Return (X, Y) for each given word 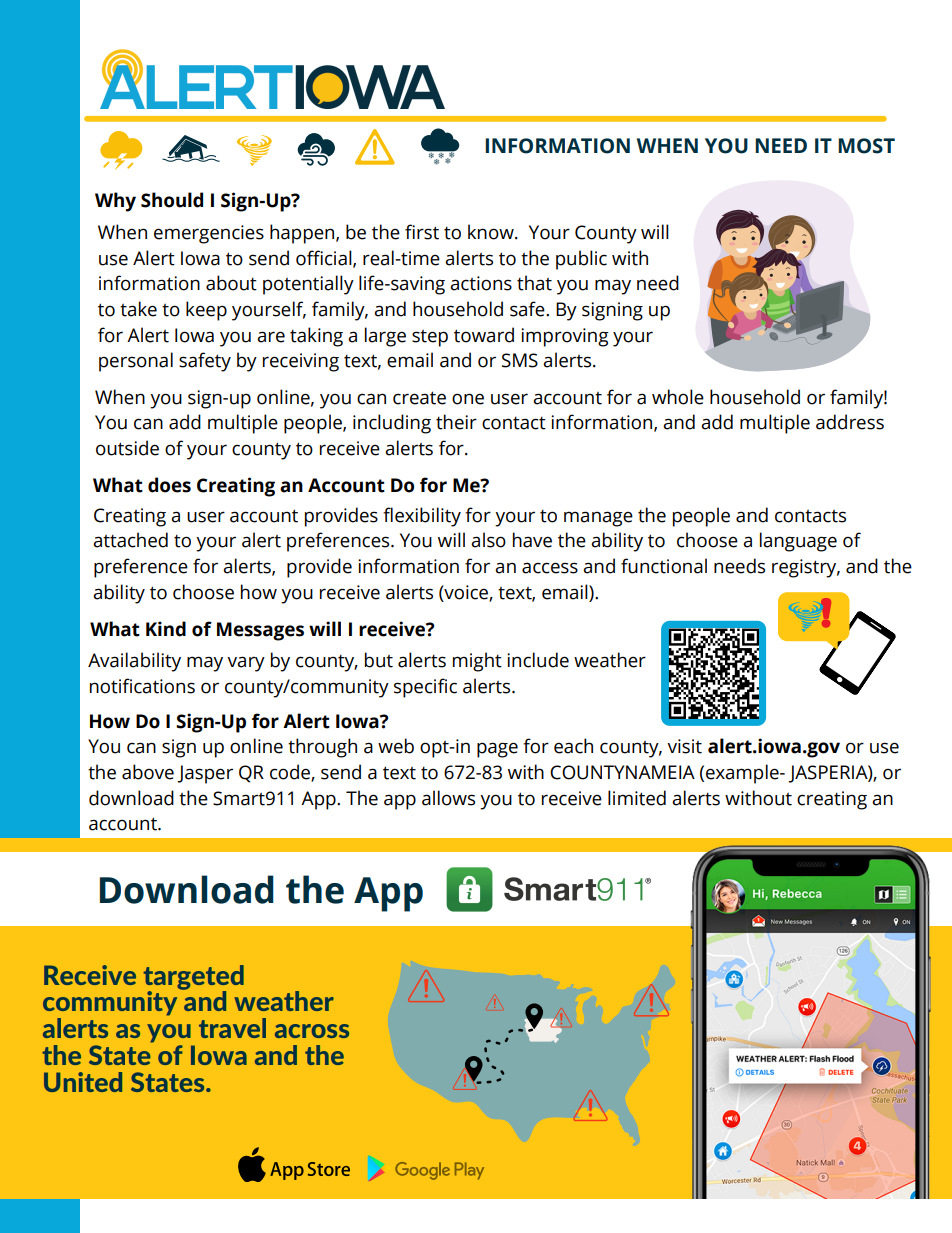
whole (678, 397)
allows (448, 798)
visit (684, 746)
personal (136, 362)
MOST (866, 146)
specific (425, 688)
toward (484, 335)
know (492, 232)
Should (172, 200)
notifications (142, 686)
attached (130, 540)
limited (637, 798)
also (488, 540)
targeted (194, 978)
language (798, 542)
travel (232, 1028)
